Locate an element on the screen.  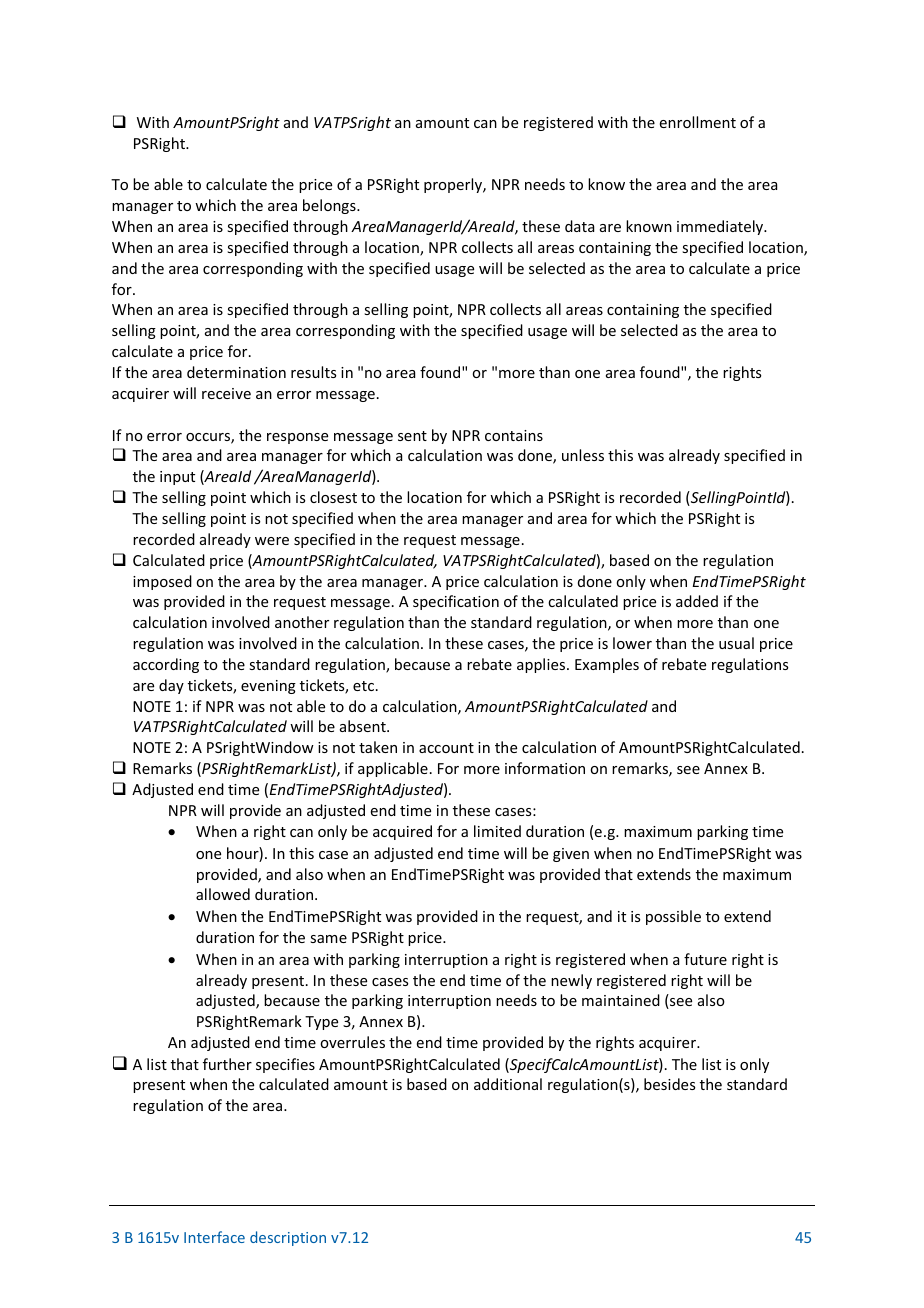
Interface is located at coordinates (214, 1237).
